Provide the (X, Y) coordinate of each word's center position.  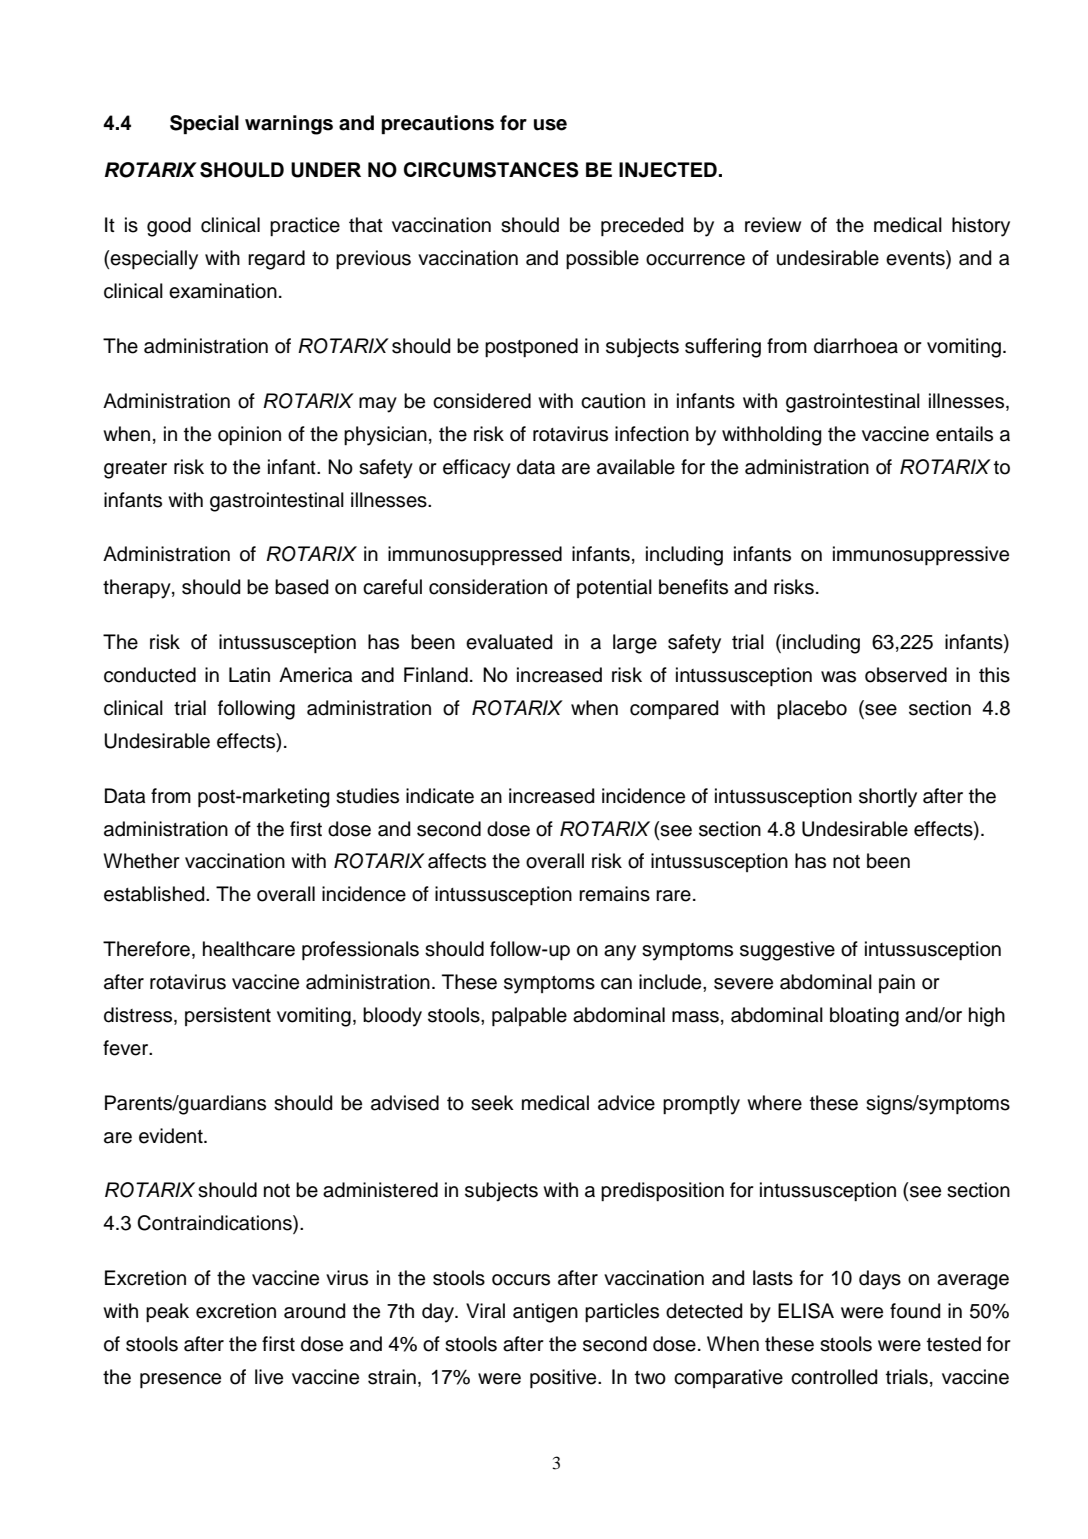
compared (674, 709)
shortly (888, 798)
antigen (545, 1313)
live (269, 1377)
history (981, 227)
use (550, 125)
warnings (289, 125)
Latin (249, 675)
